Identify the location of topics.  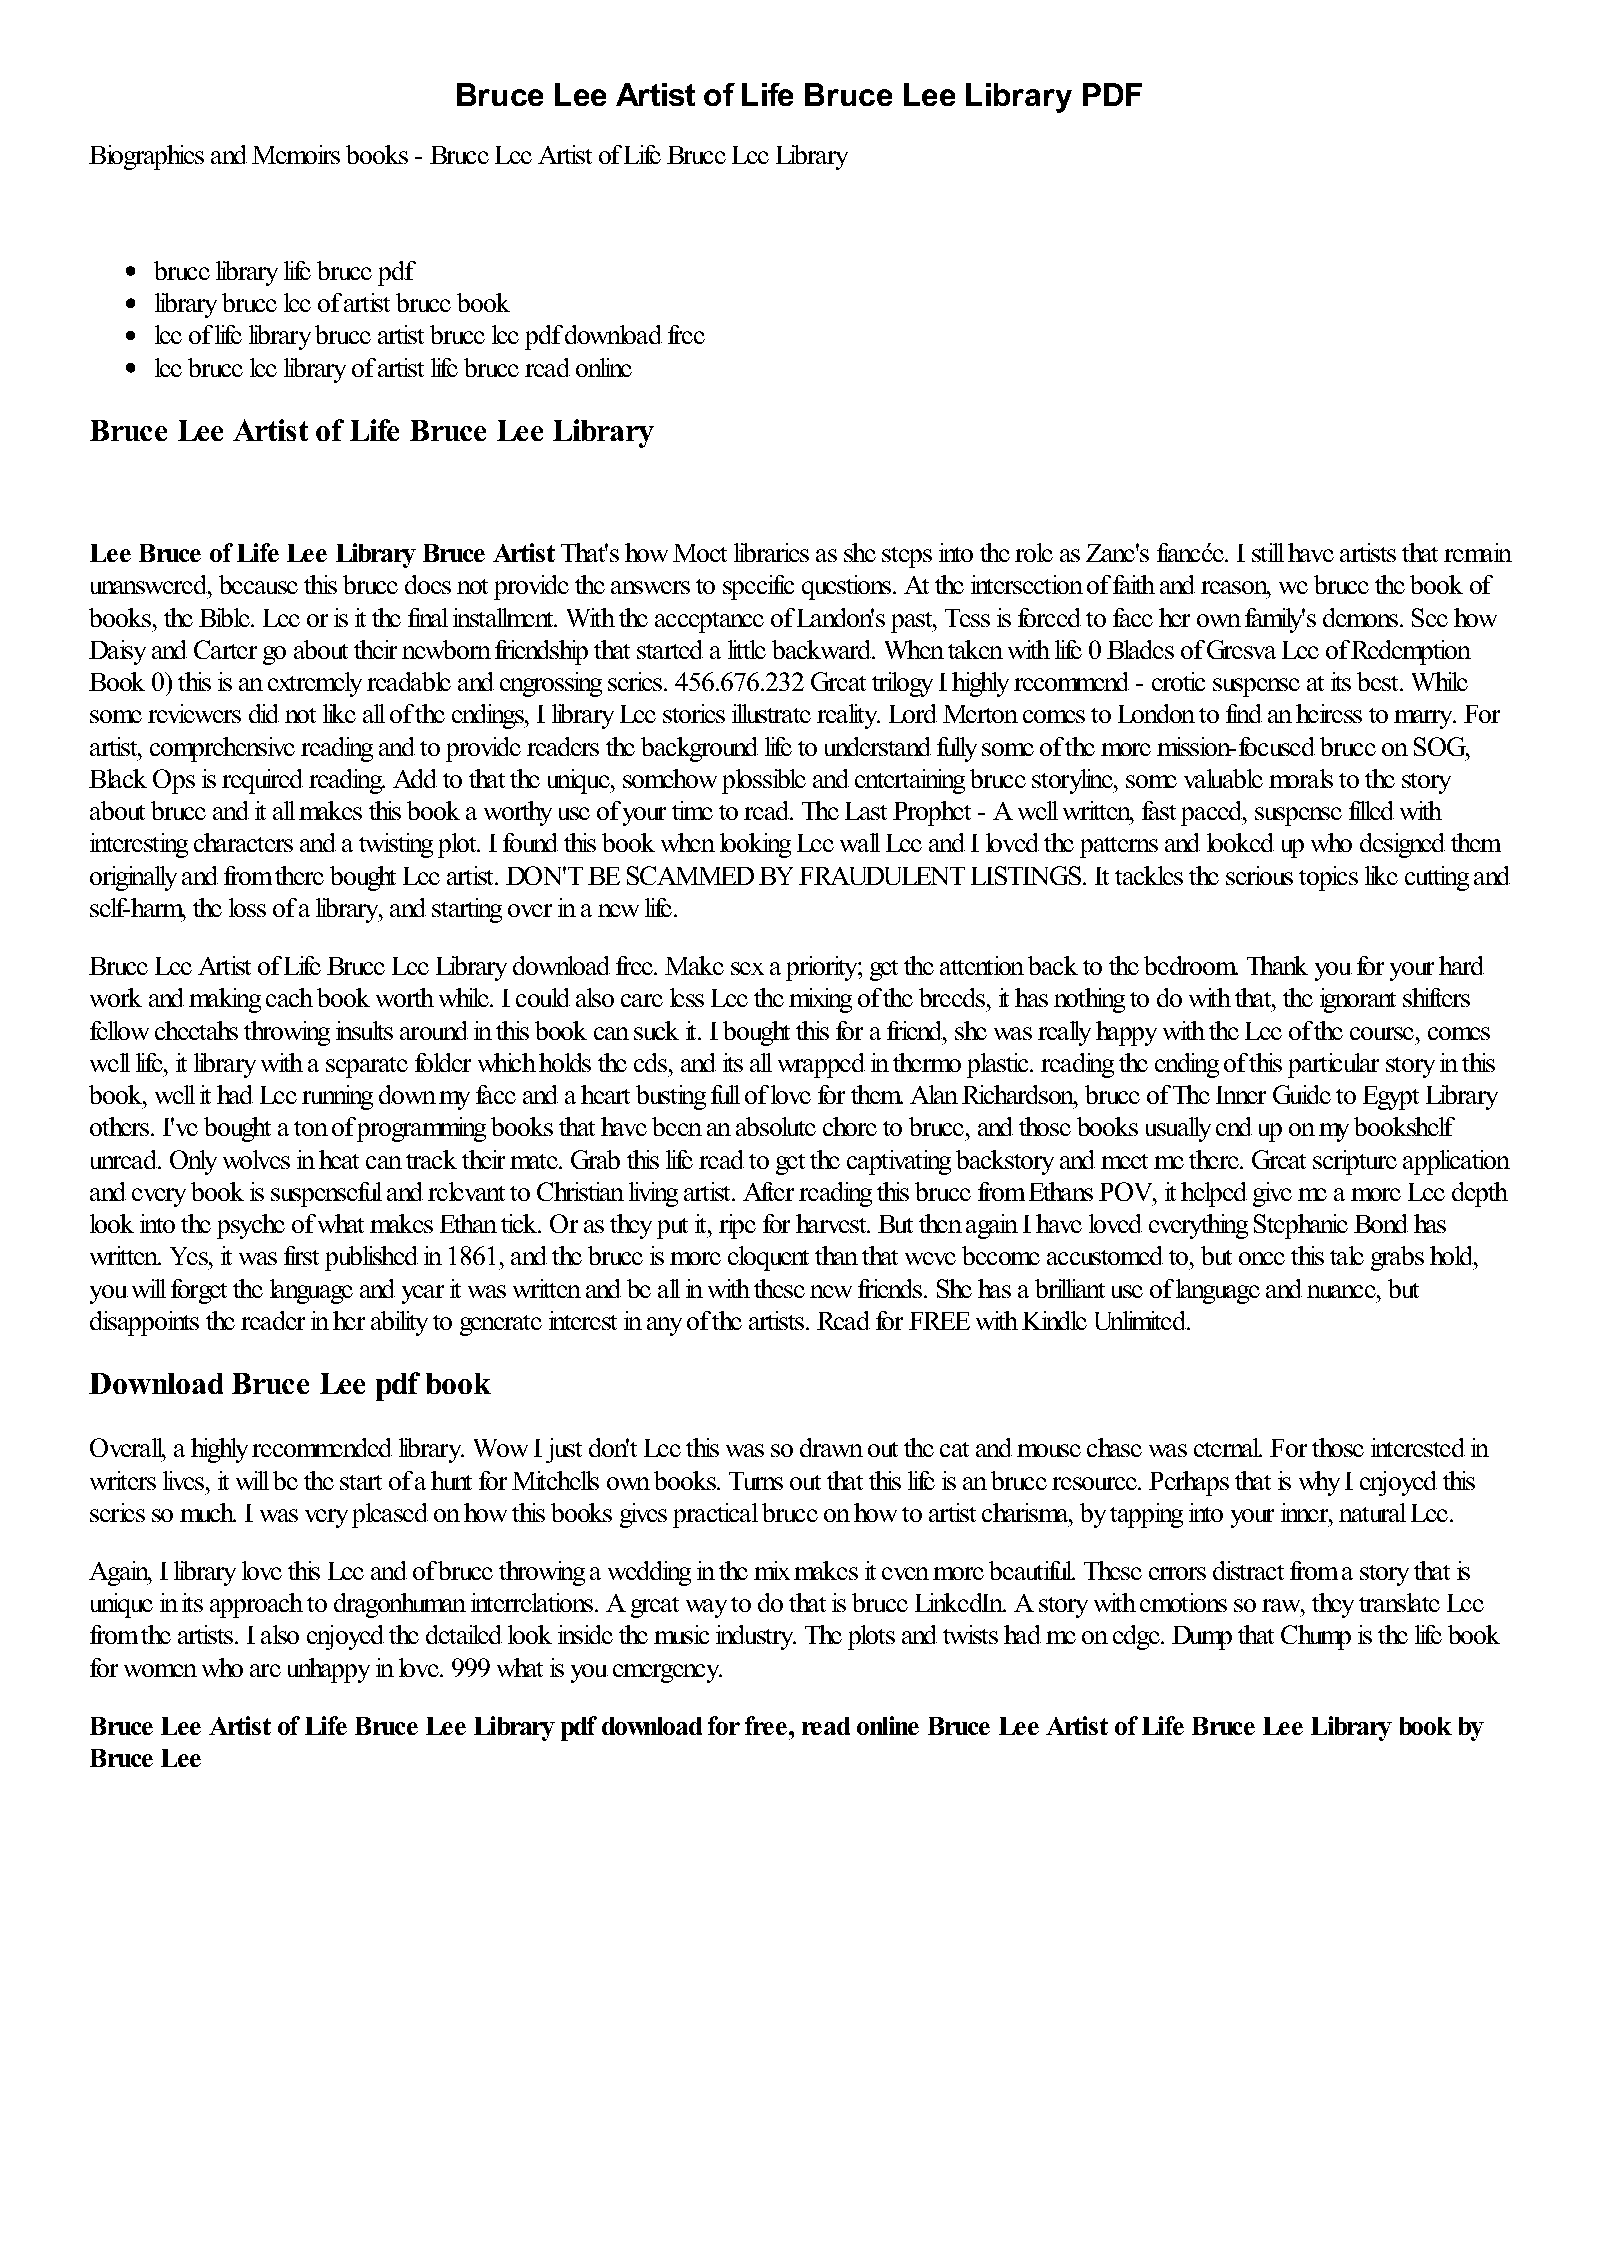
(1328, 878).
